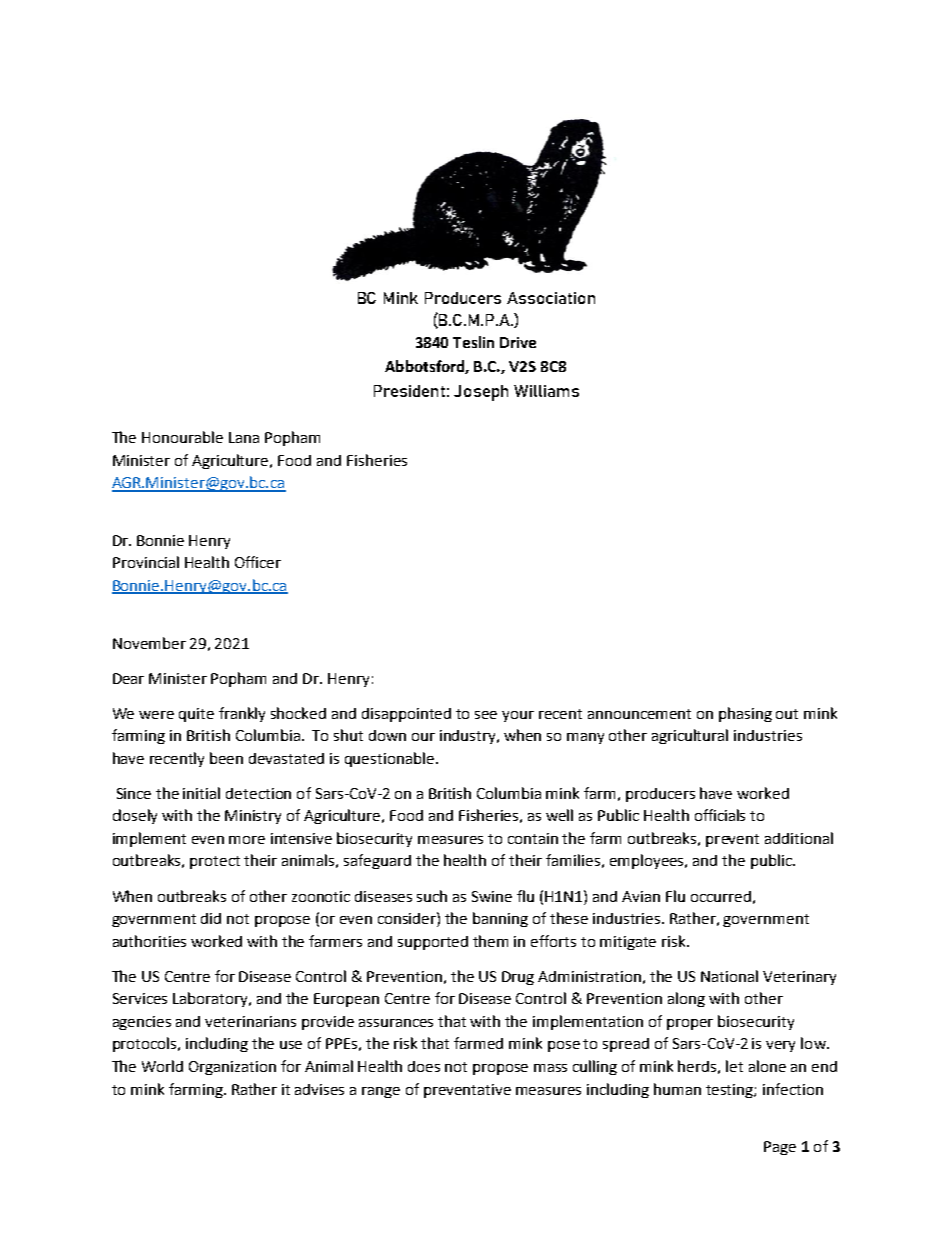 Image resolution: width=952 pixels, height=1233 pixels. What do you see at coordinates (518, 342) in the screenshot?
I see `Drive` at bounding box center [518, 342].
